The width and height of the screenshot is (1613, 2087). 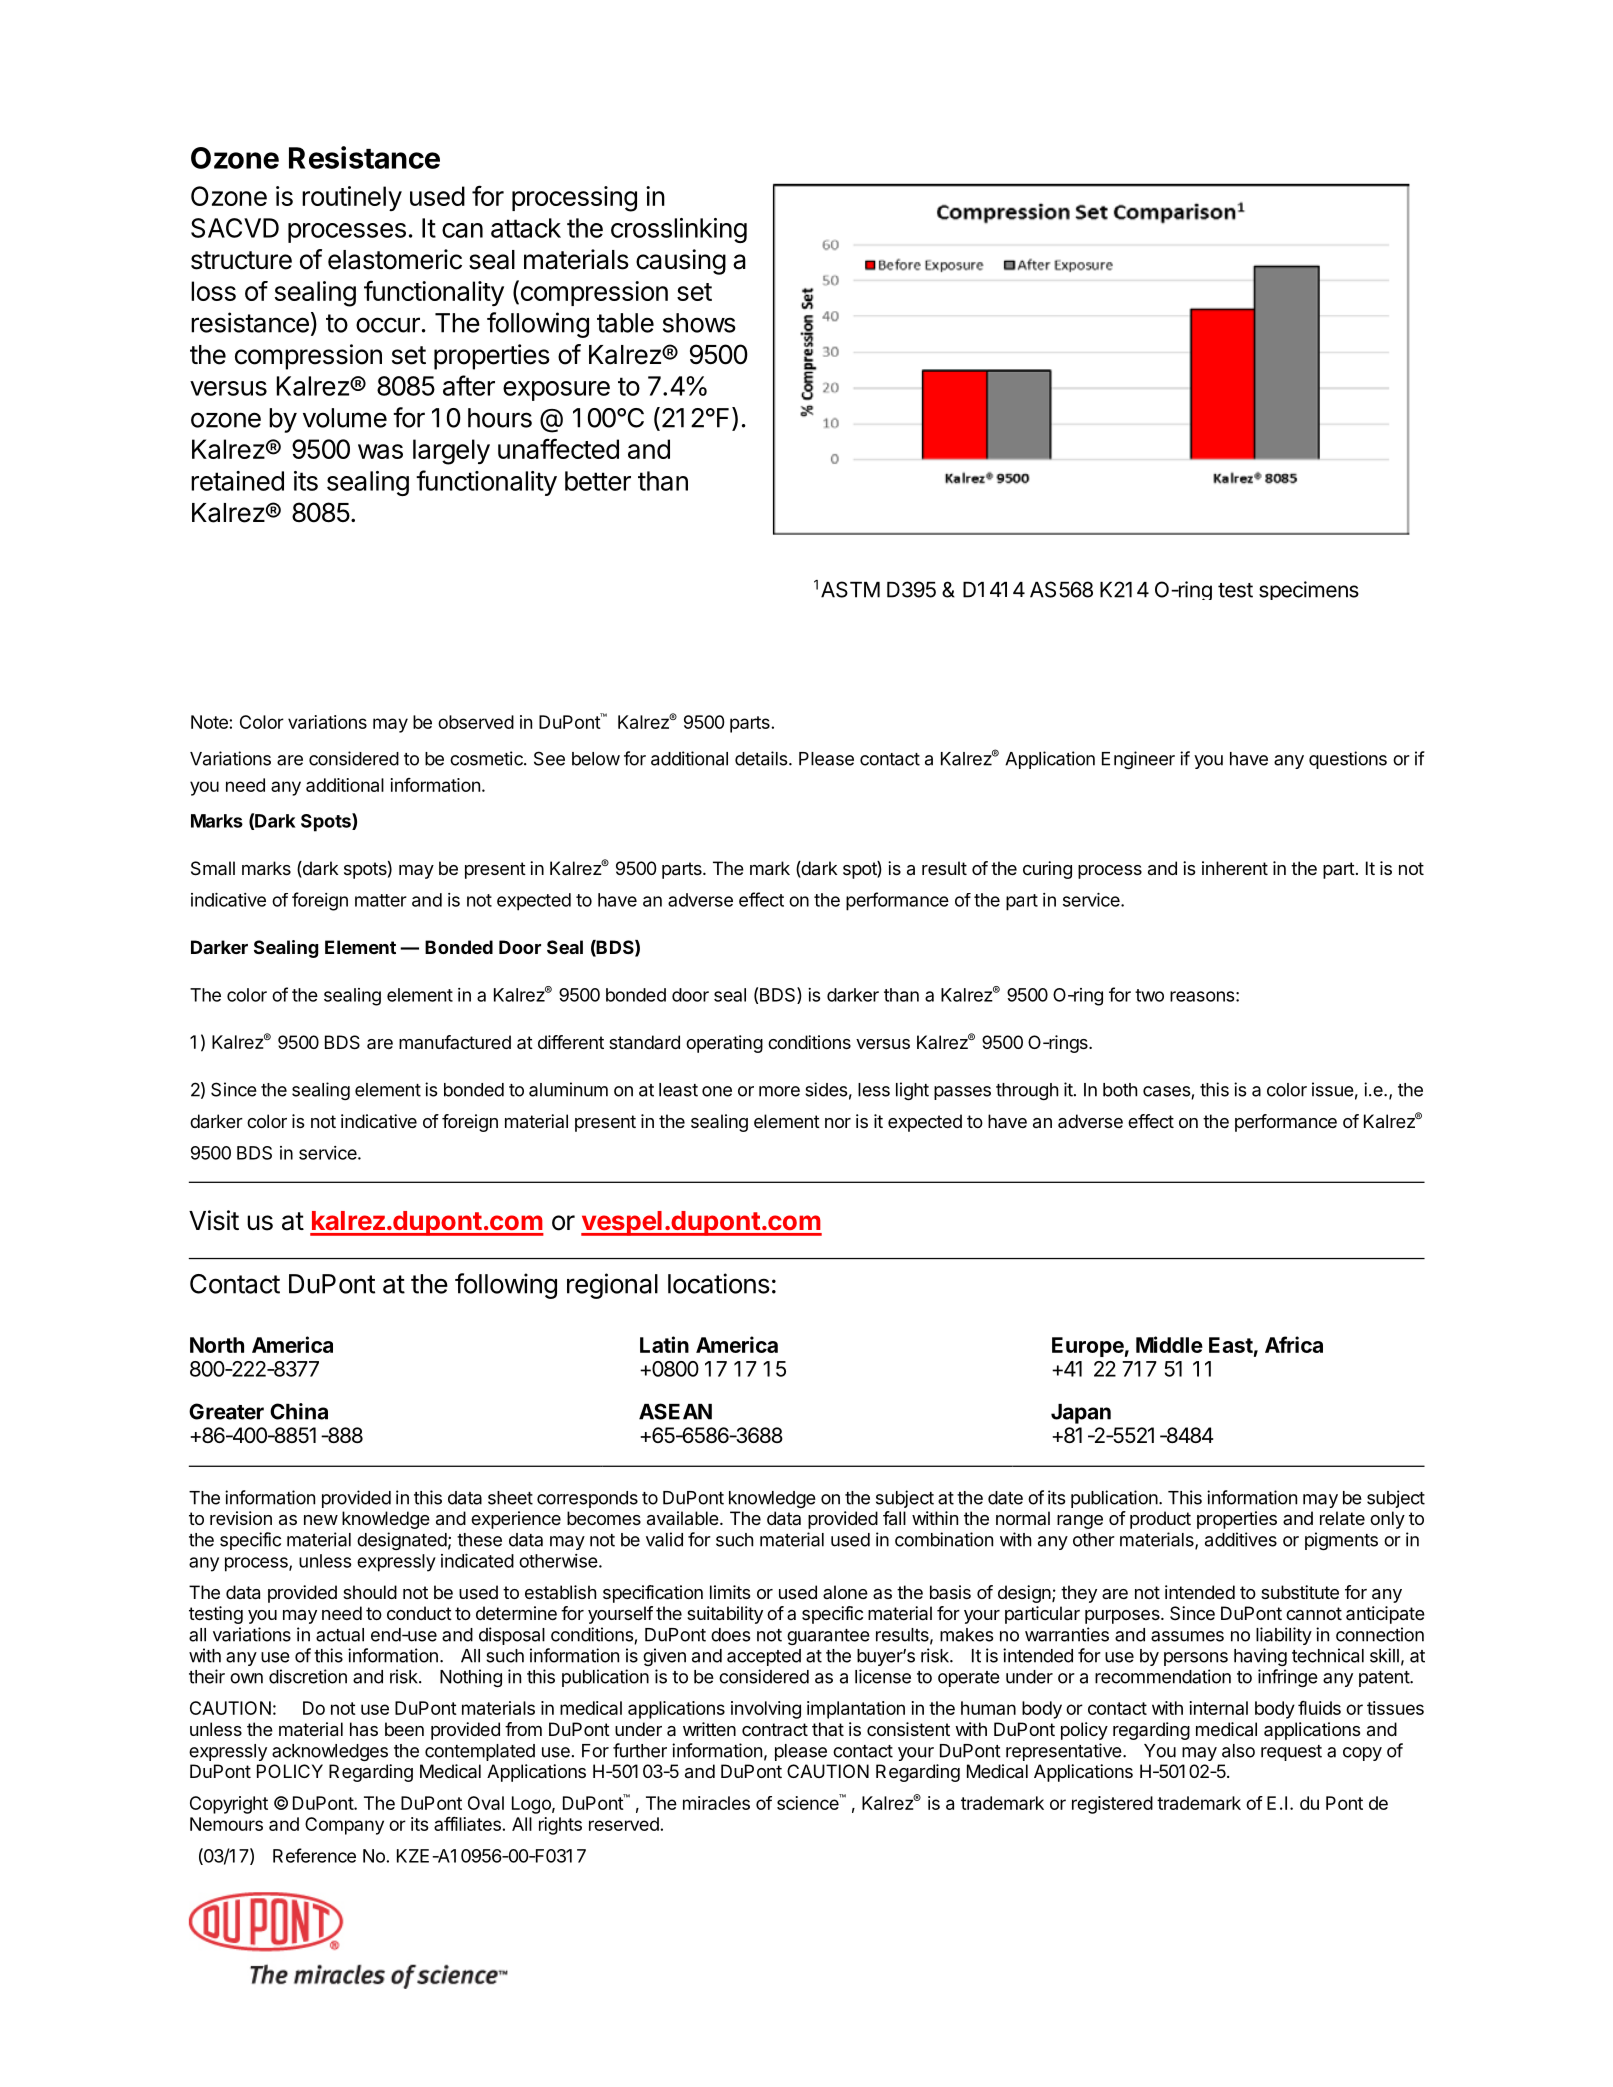 What do you see at coordinates (352, 198) in the screenshot?
I see `routinely` at bounding box center [352, 198].
